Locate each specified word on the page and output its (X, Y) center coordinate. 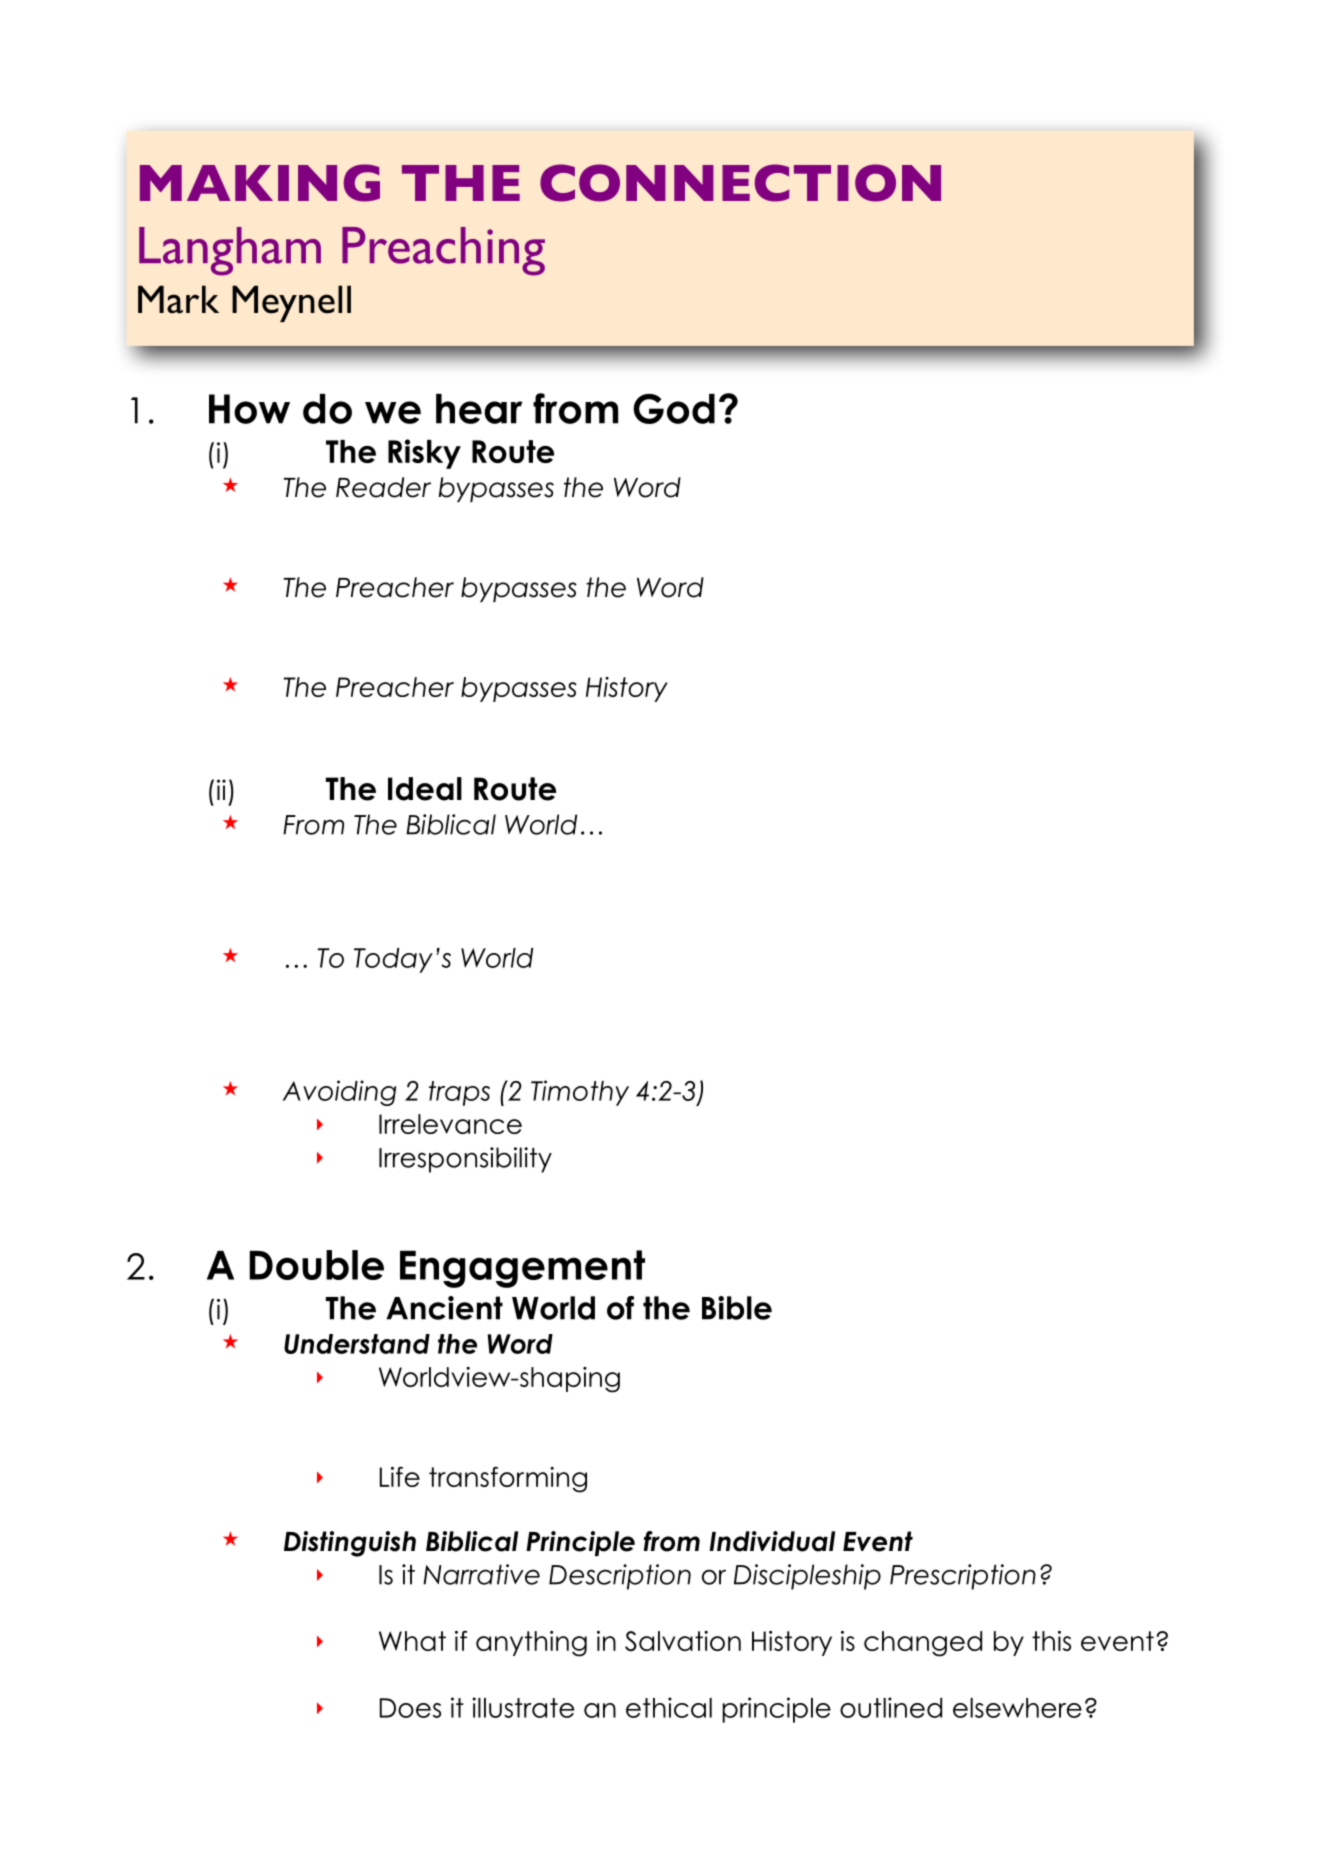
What (412, 1641)
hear (479, 409)
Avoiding (339, 1093)
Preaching (443, 251)
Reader (383, 487)
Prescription (963, 1577)
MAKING (260, 183)
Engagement (522, 1269)
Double (316, 1265)
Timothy (580, 1093)
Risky (424, 454)
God (674, 409)
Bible (737, 1308)
